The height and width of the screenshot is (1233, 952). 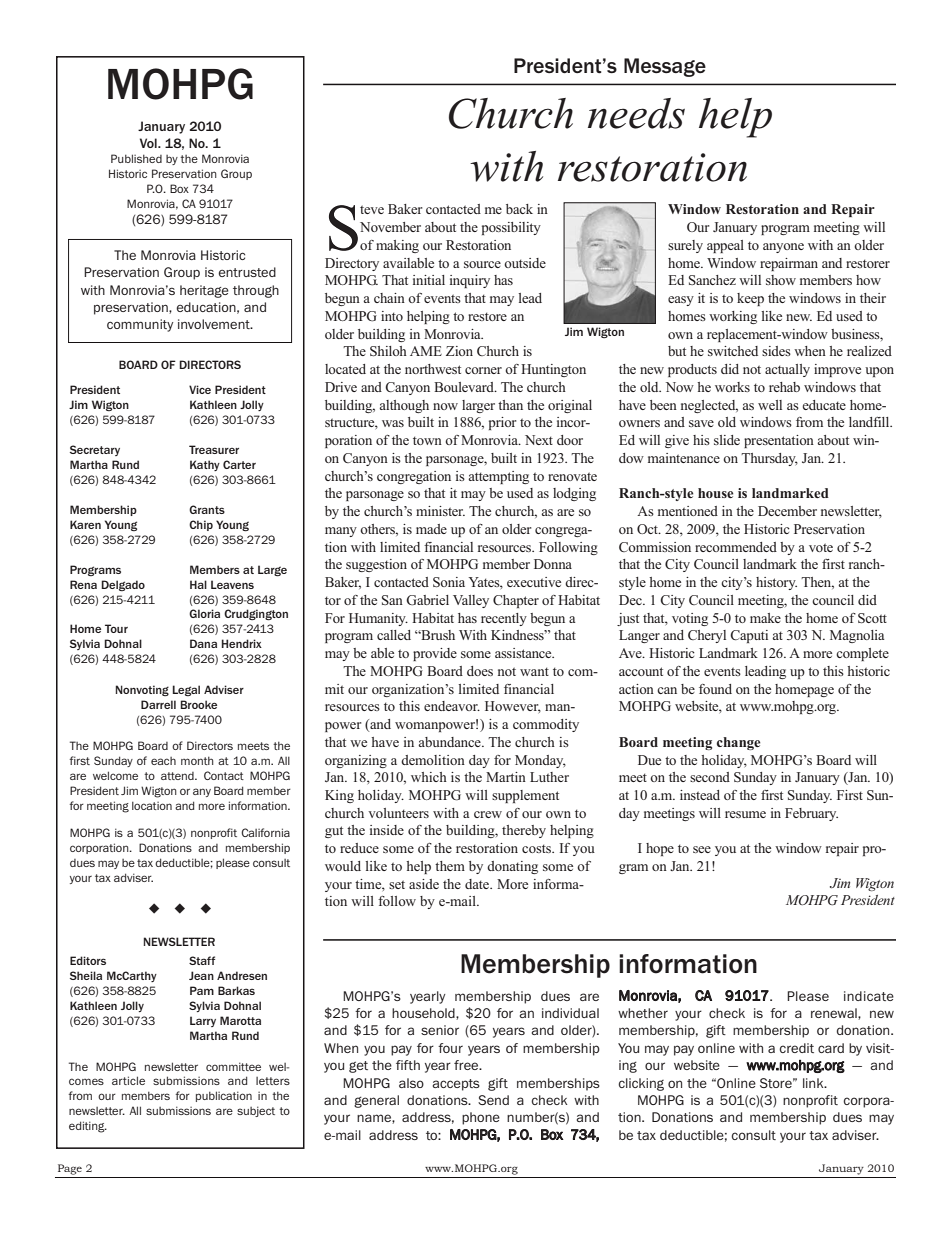 What do you see at coordinates (739, 743) in the screenshot?
I see `change` at bounding box center [739, 743].
